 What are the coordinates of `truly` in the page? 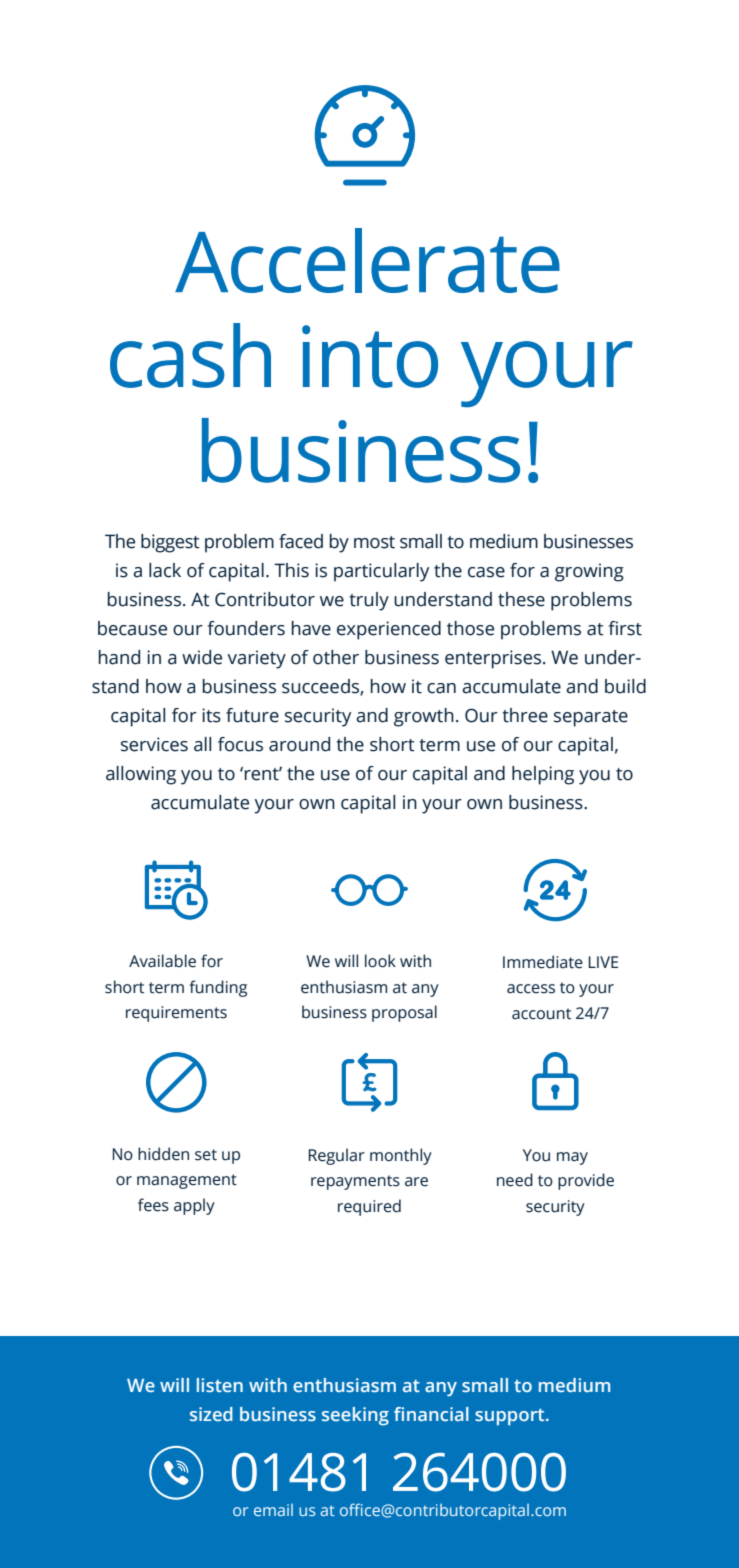 It's located at (369, 601).
